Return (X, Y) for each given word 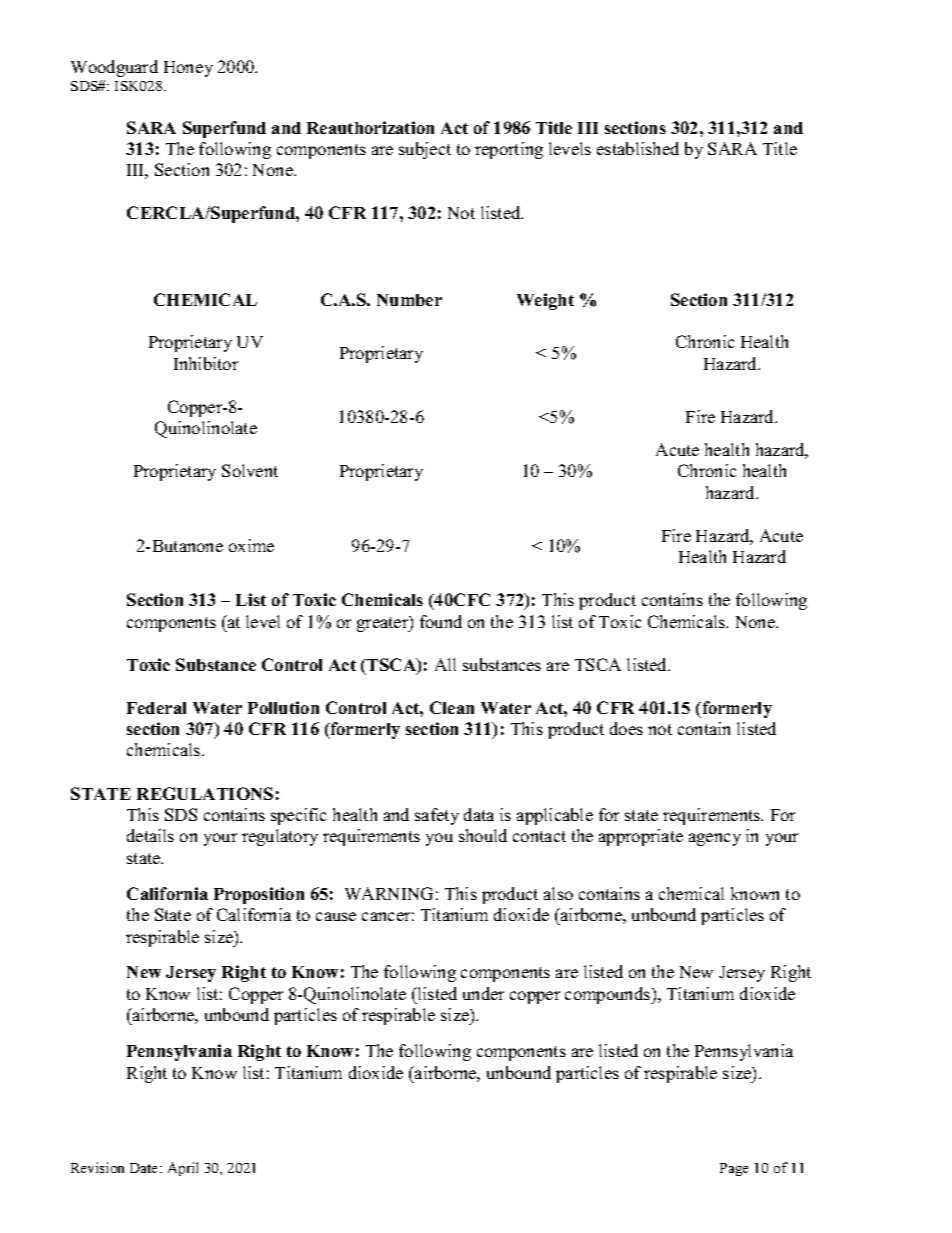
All (445, 664)
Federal (156, 708)
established (638, 148)
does (626, 728)
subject (425, 150)
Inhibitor (206, 363)
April (183, 1169)
